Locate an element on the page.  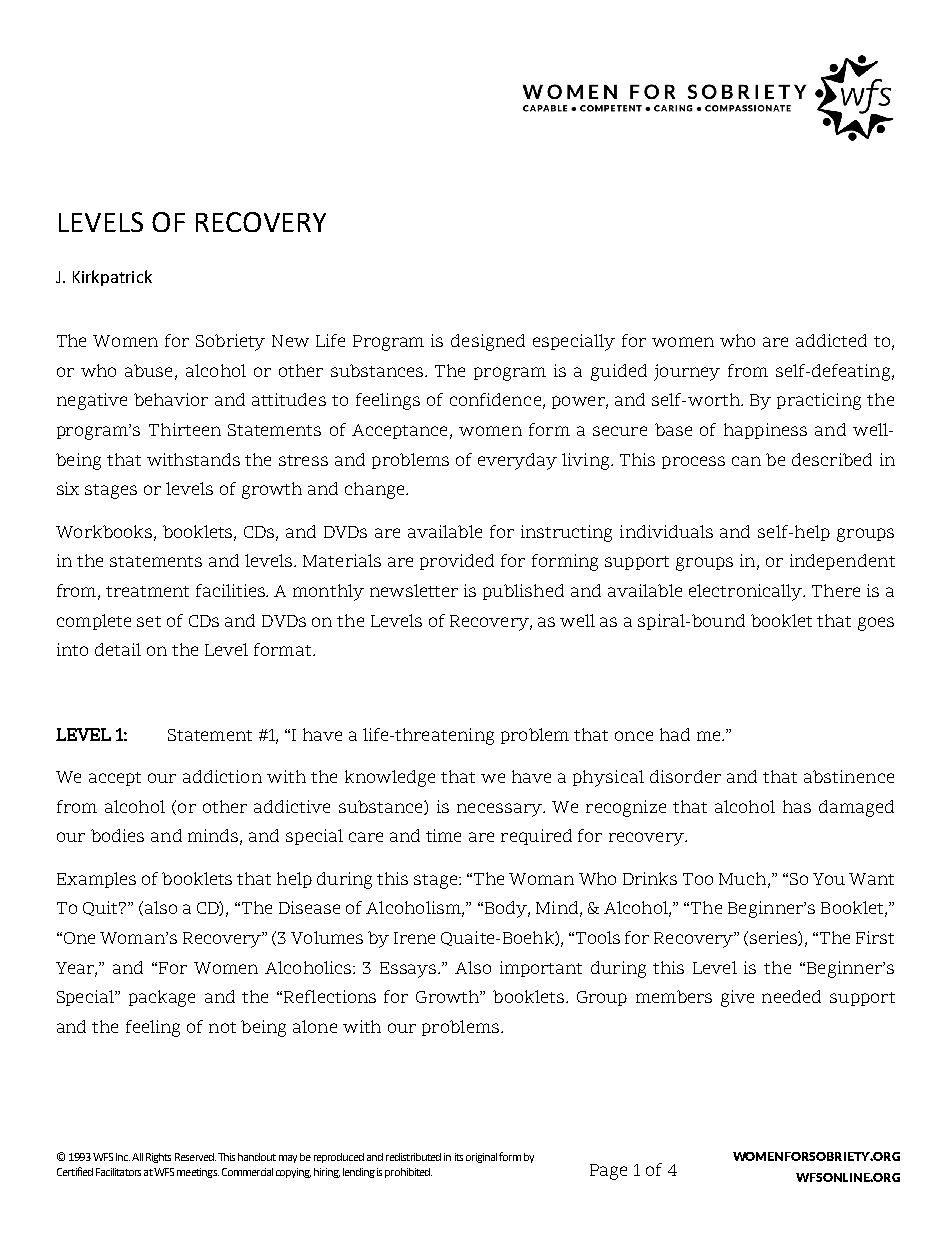
addiction is located at coordinates (222, 776).
